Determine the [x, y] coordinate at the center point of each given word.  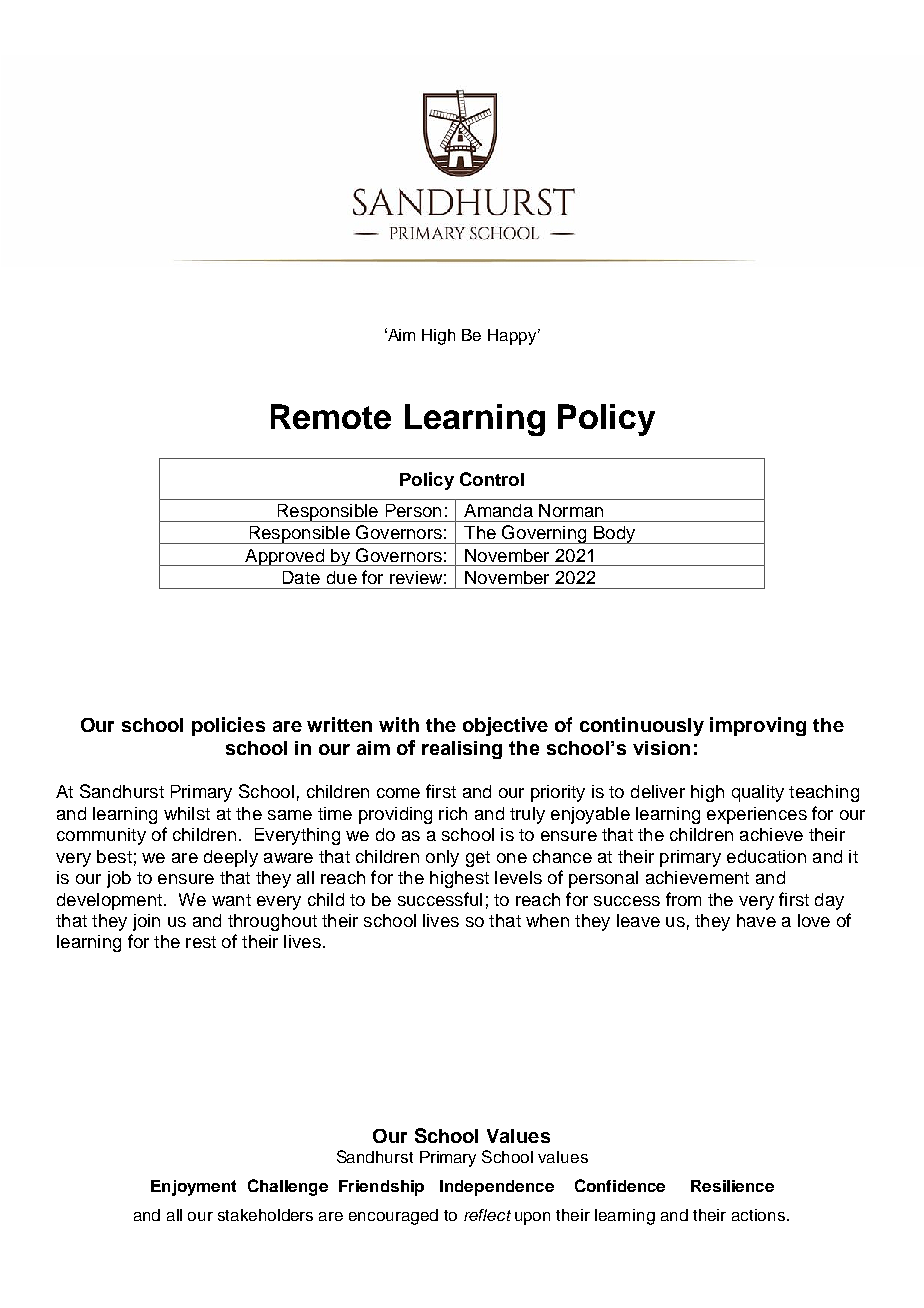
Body [614, 535]
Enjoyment [193, 1188]
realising [462, 750]
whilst [187, 813]
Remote [331, 416]
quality [758, 793]
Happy [513, 337]
